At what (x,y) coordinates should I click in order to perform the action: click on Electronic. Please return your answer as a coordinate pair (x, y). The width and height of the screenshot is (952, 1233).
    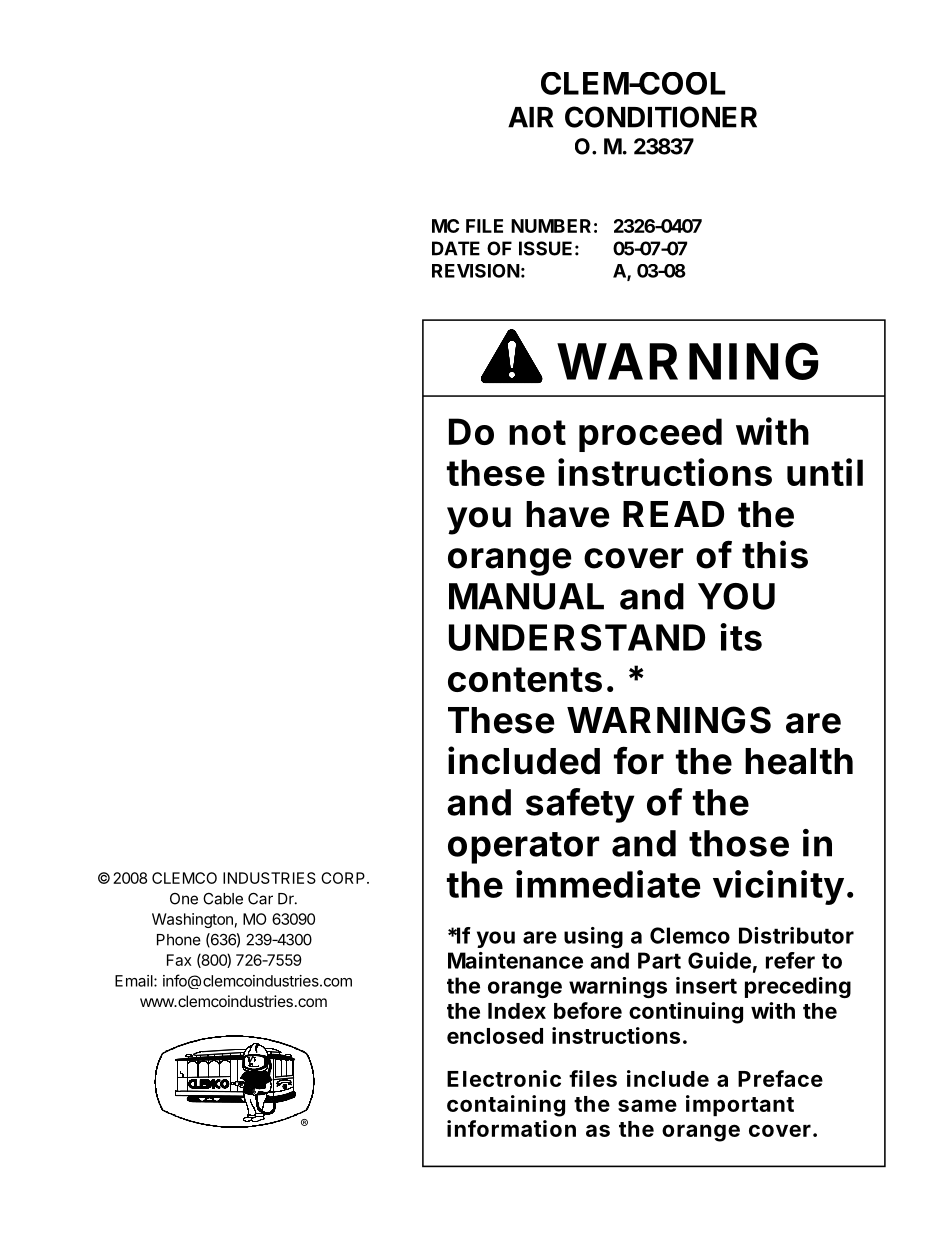
    Looking at the image, I should click on (504, 1078).
